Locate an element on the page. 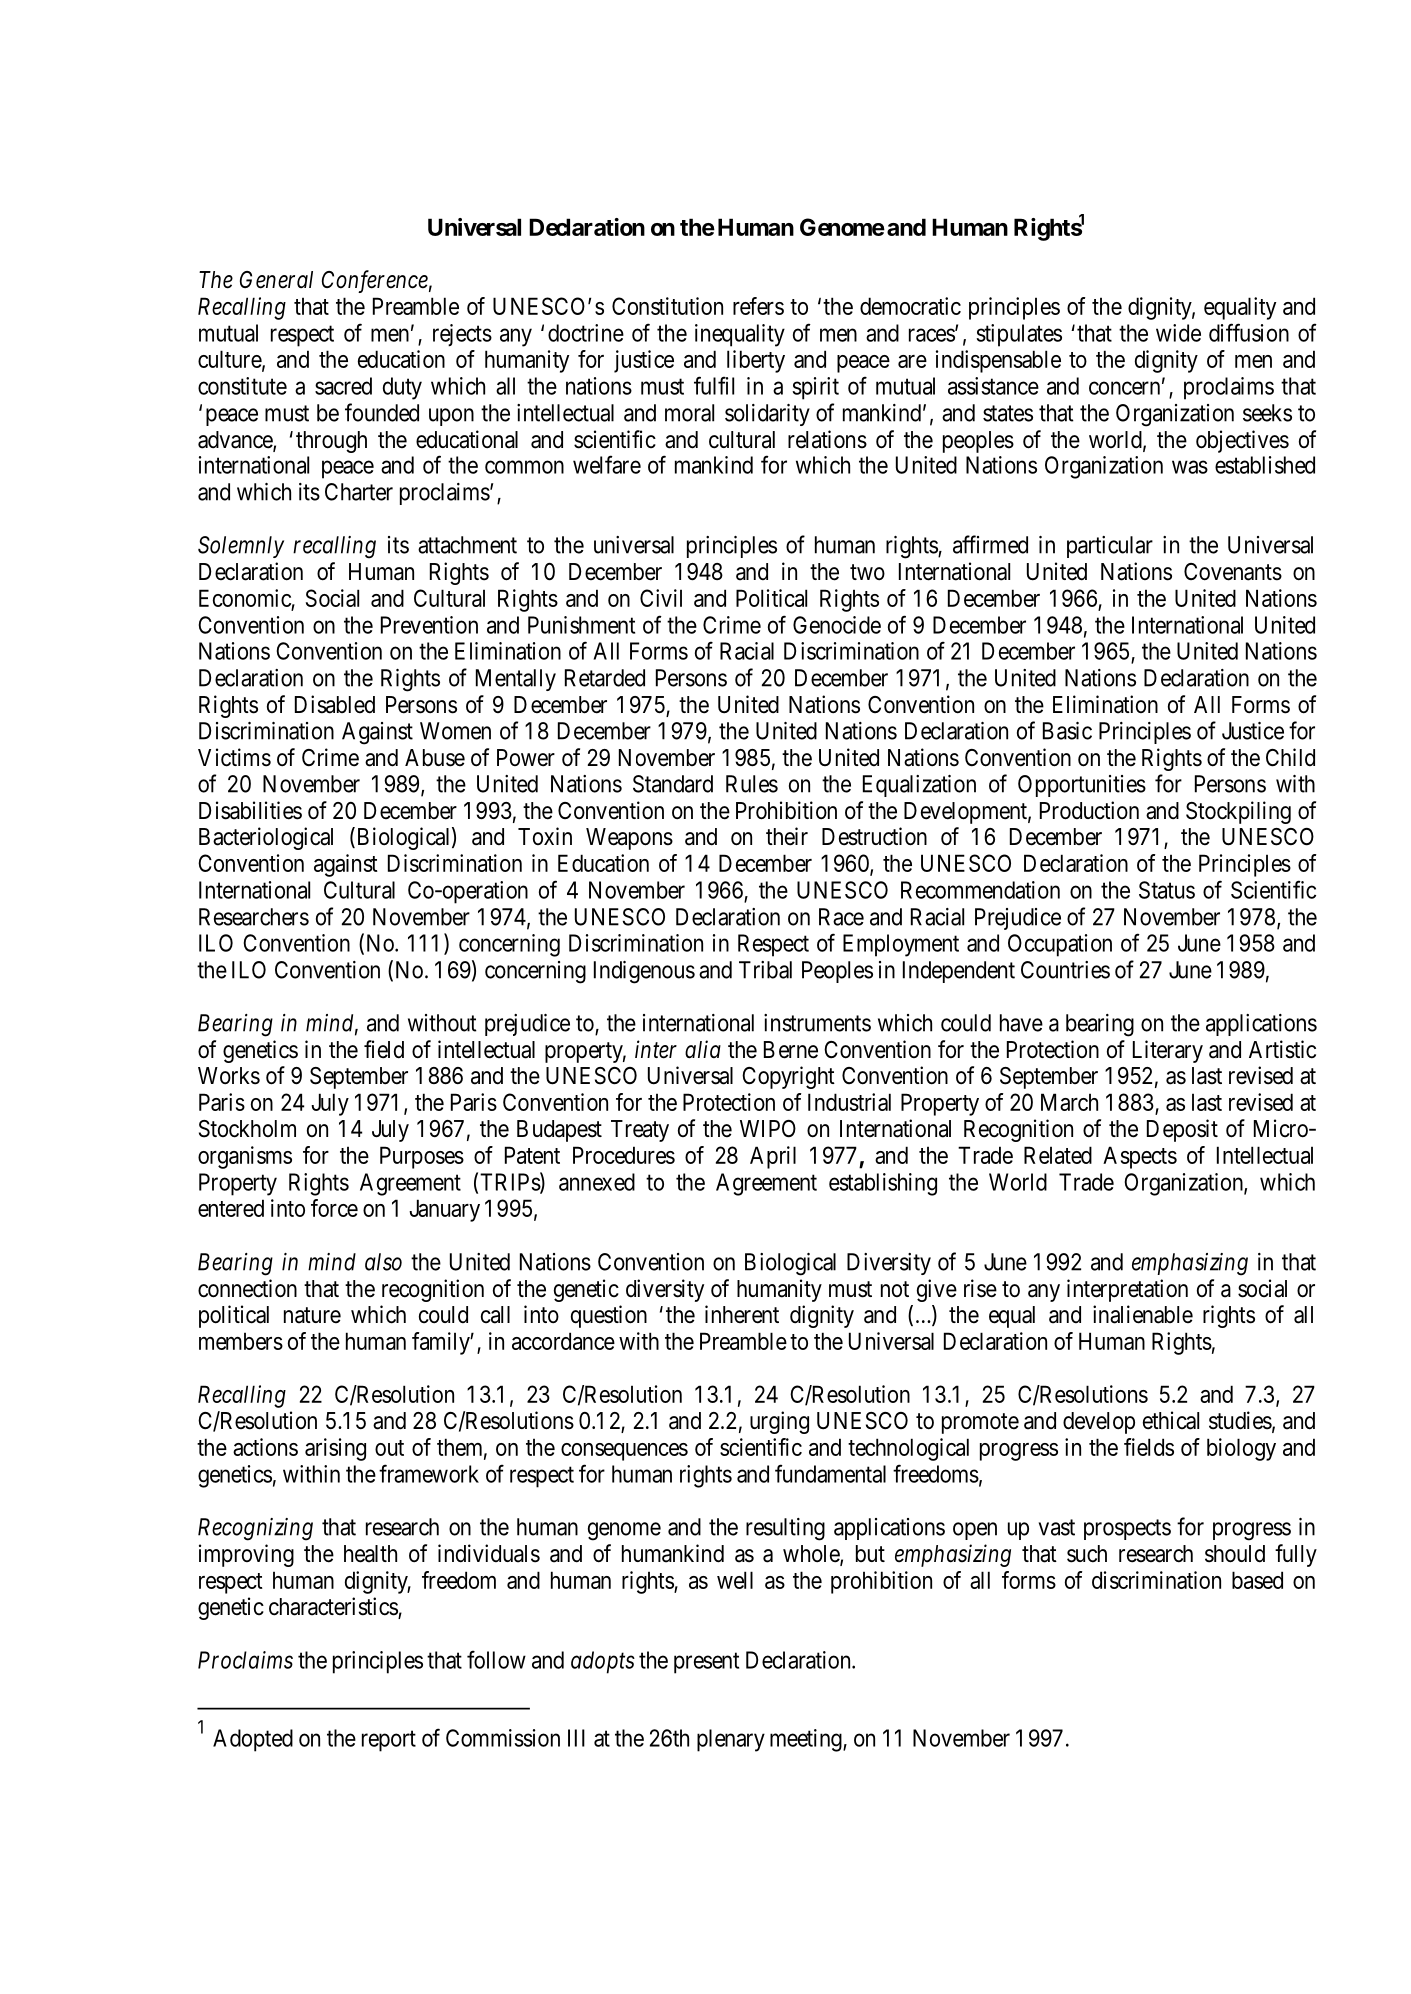 The width and height of the image is (1411, 1994). Basic is located at coordinates (1067, 731).
